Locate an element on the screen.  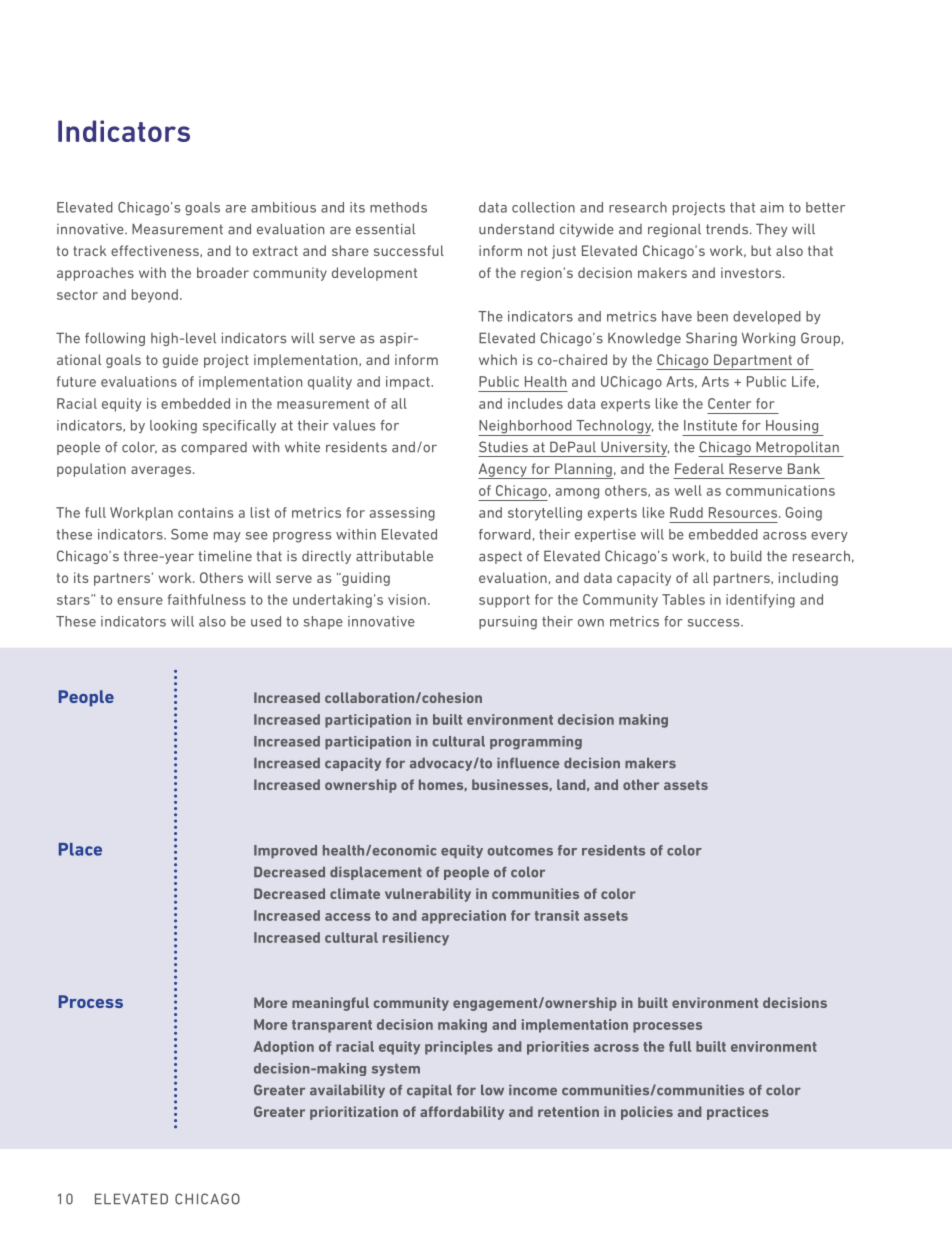
practices is located at coordinates (738, 1113).
